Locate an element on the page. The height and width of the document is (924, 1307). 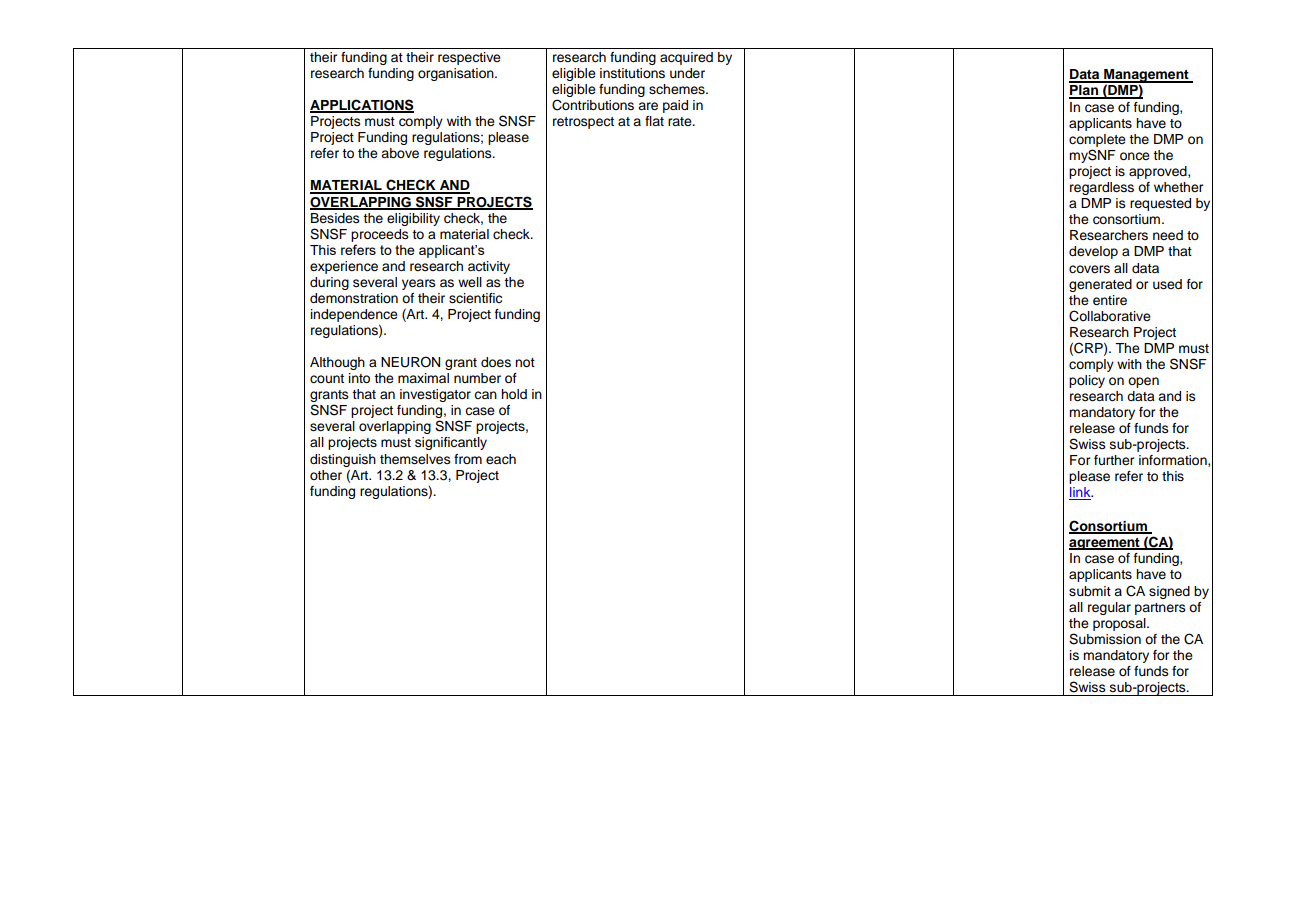
other is located at coordinates (326, 475).
